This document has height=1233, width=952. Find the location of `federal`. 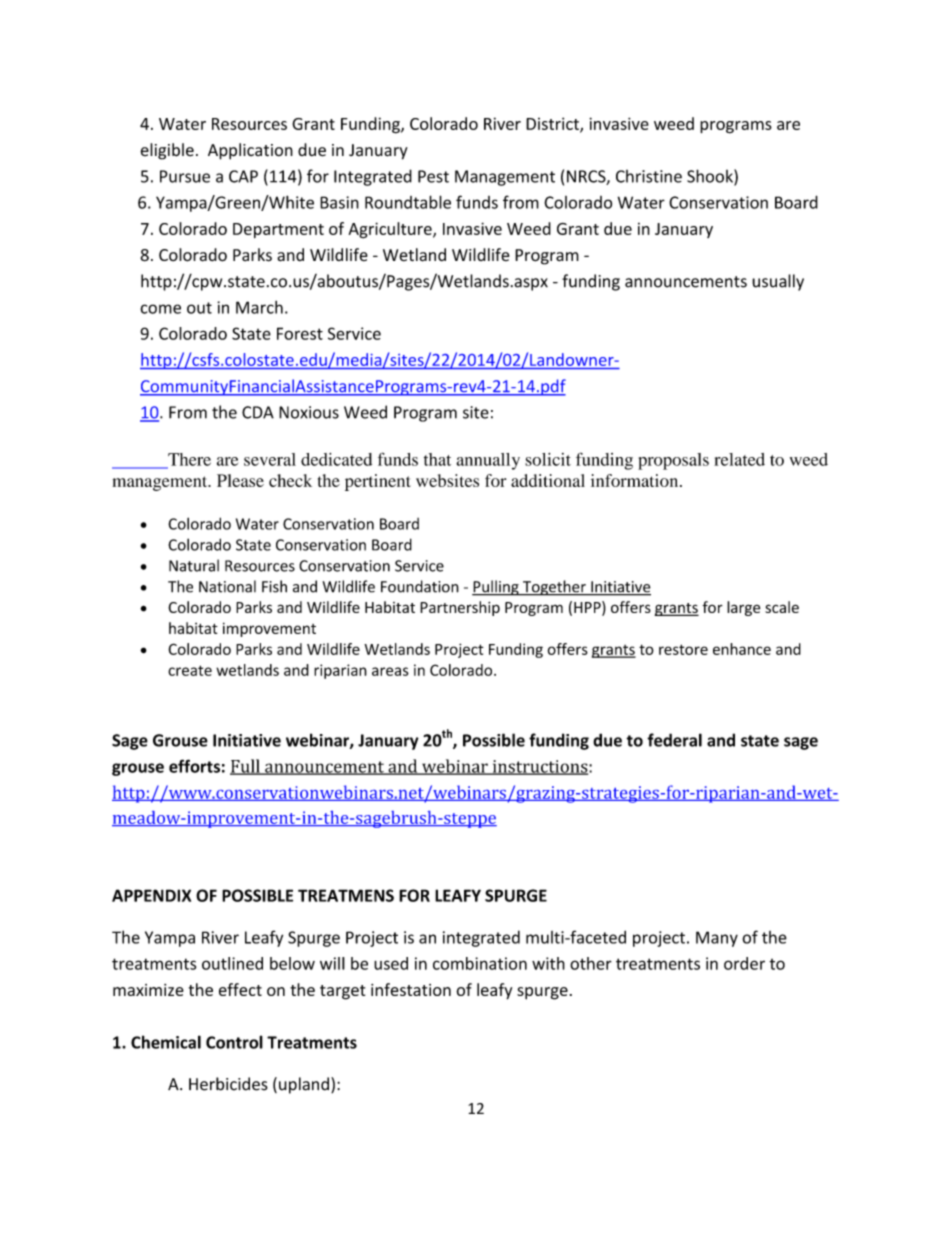

federal is located at coordinates (674, 740).
